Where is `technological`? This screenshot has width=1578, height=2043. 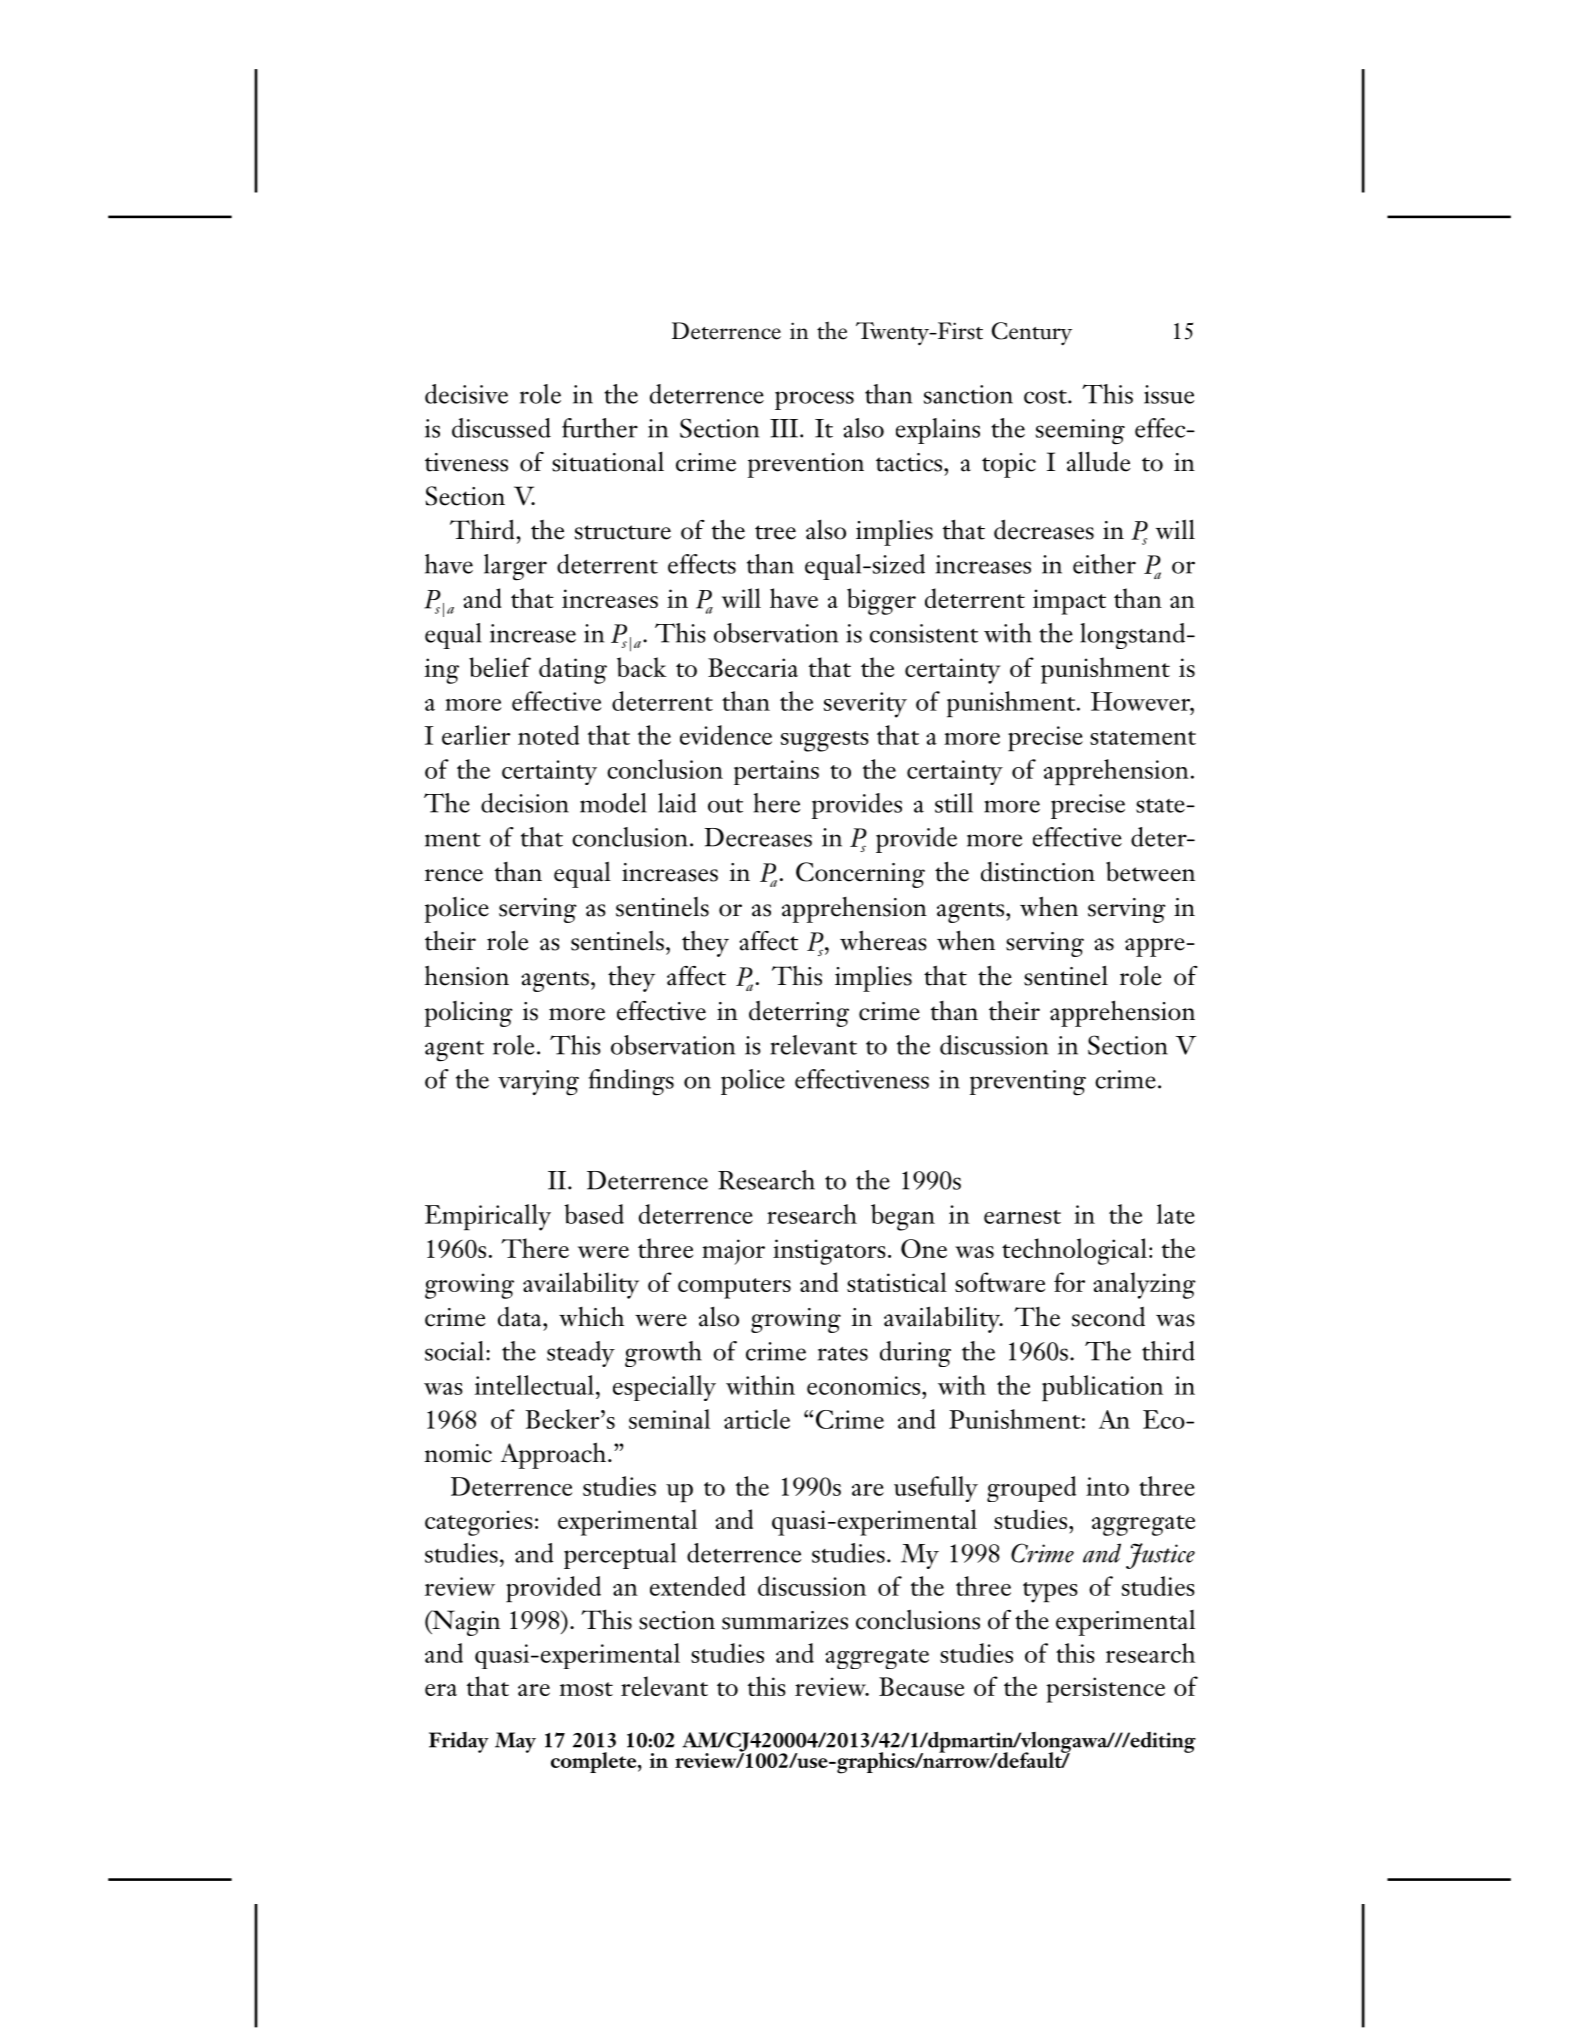
technological is located at coordinates (1074, 1251).
